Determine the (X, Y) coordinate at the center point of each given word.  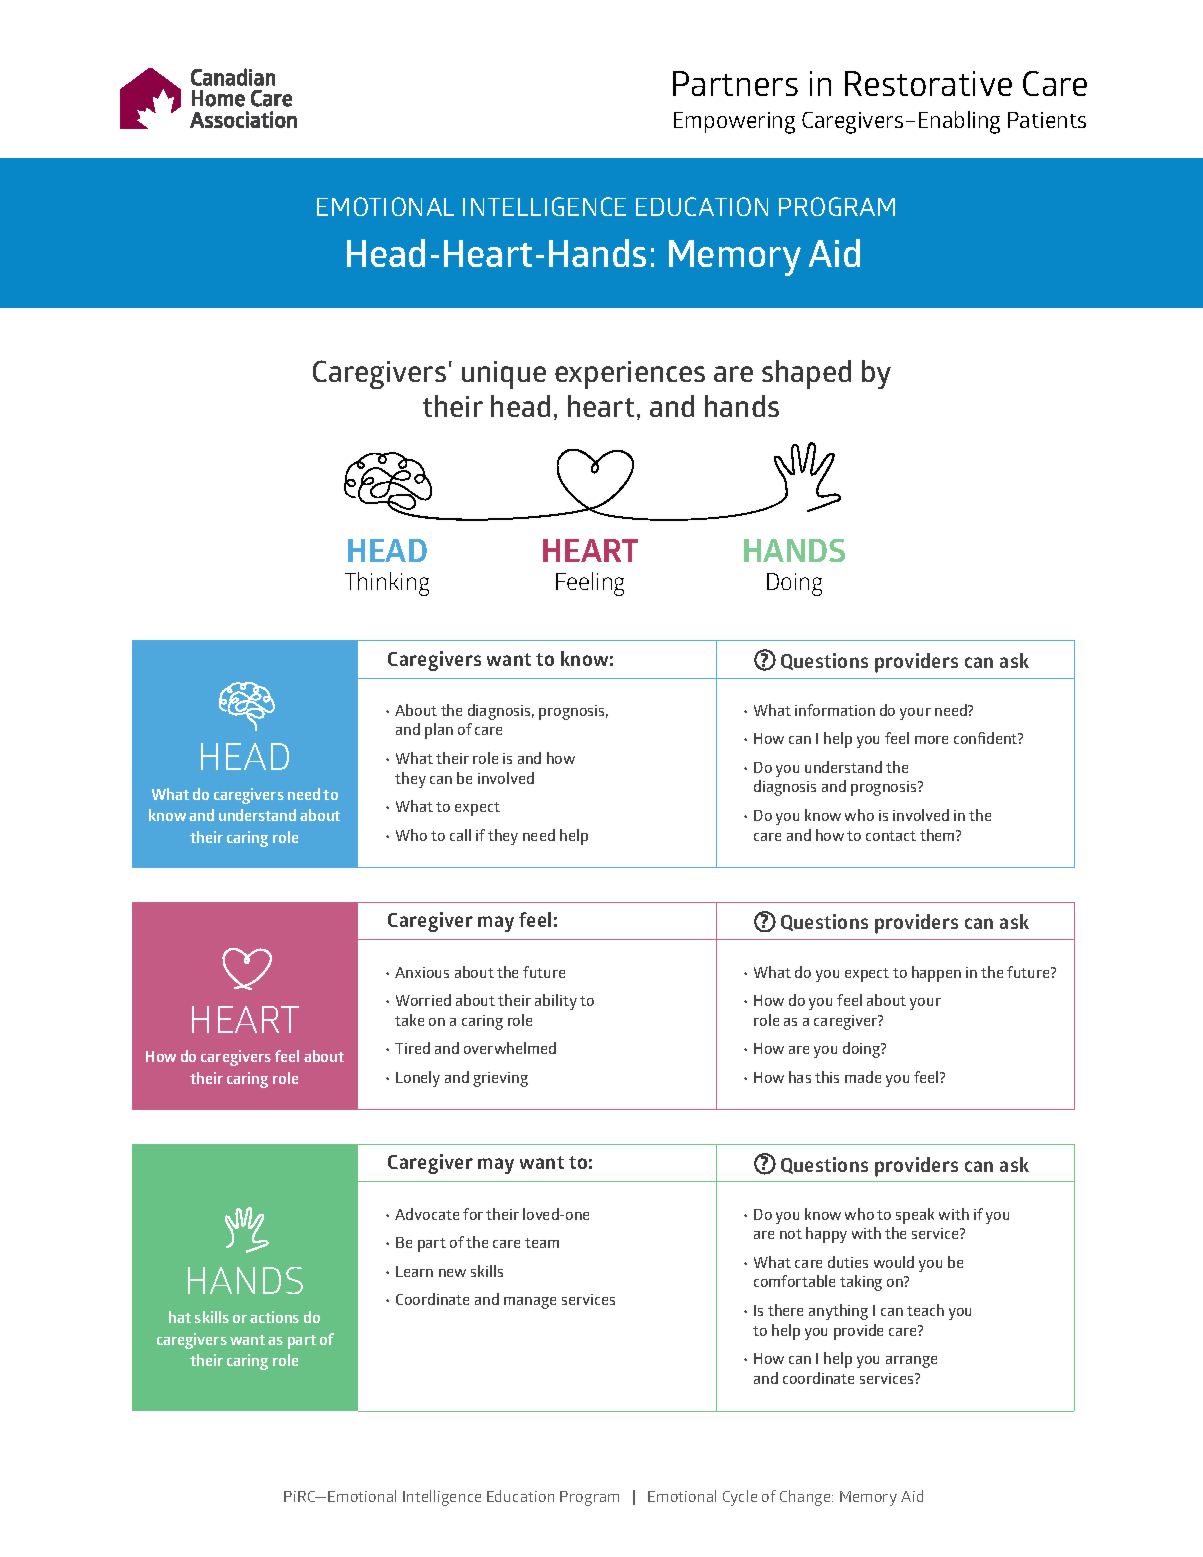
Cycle (740, 1498)
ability (556, 1002)
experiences (630, 375)
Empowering (734, 123)
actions (274, 1317)
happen (936, 974)
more (931, 740)
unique (504, 375)
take (409, 1020)
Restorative (928, 83)
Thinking (387, 584)
